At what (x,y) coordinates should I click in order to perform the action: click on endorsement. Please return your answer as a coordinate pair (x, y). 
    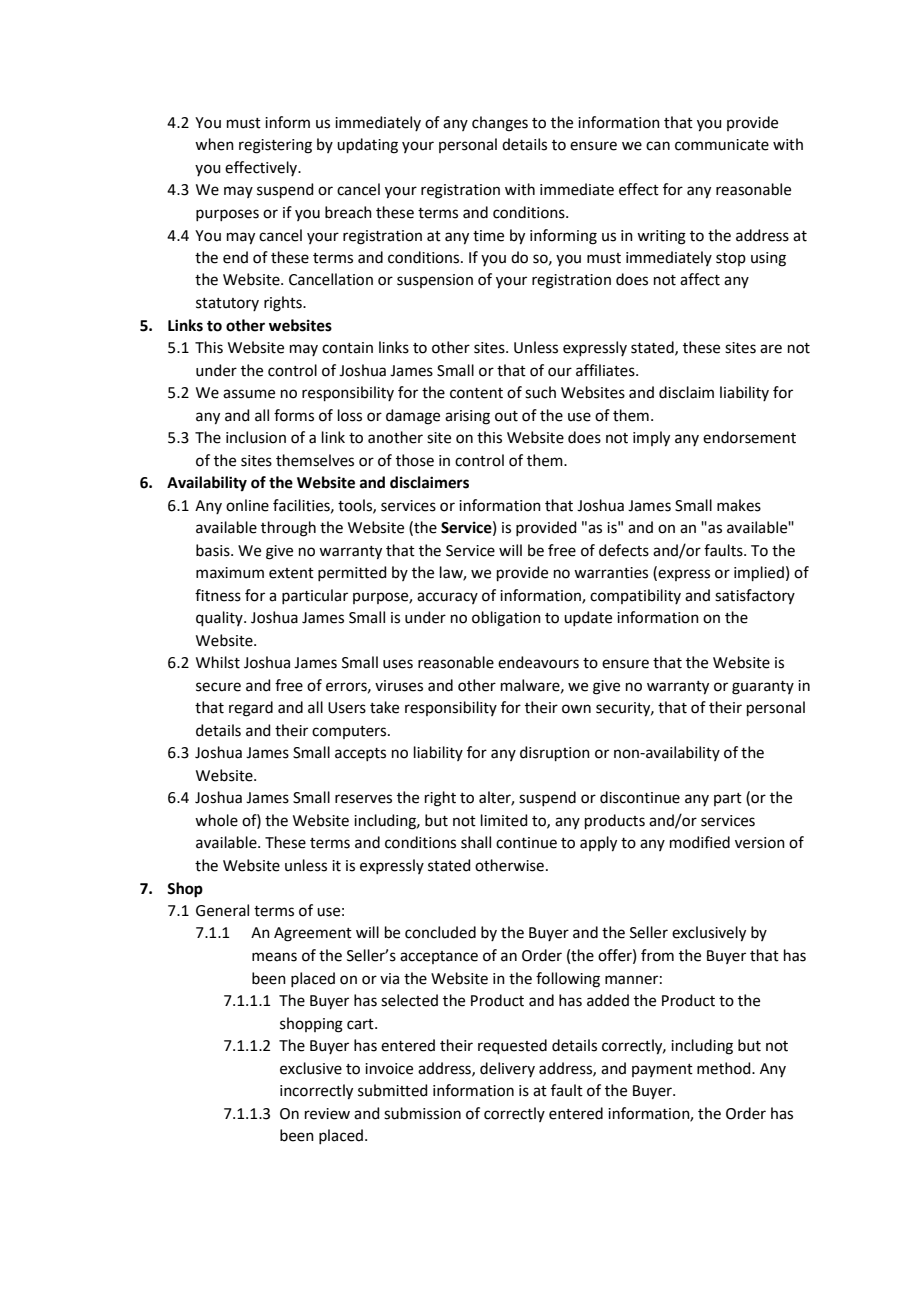
    Looking at the image, I should click on (749, 437).
